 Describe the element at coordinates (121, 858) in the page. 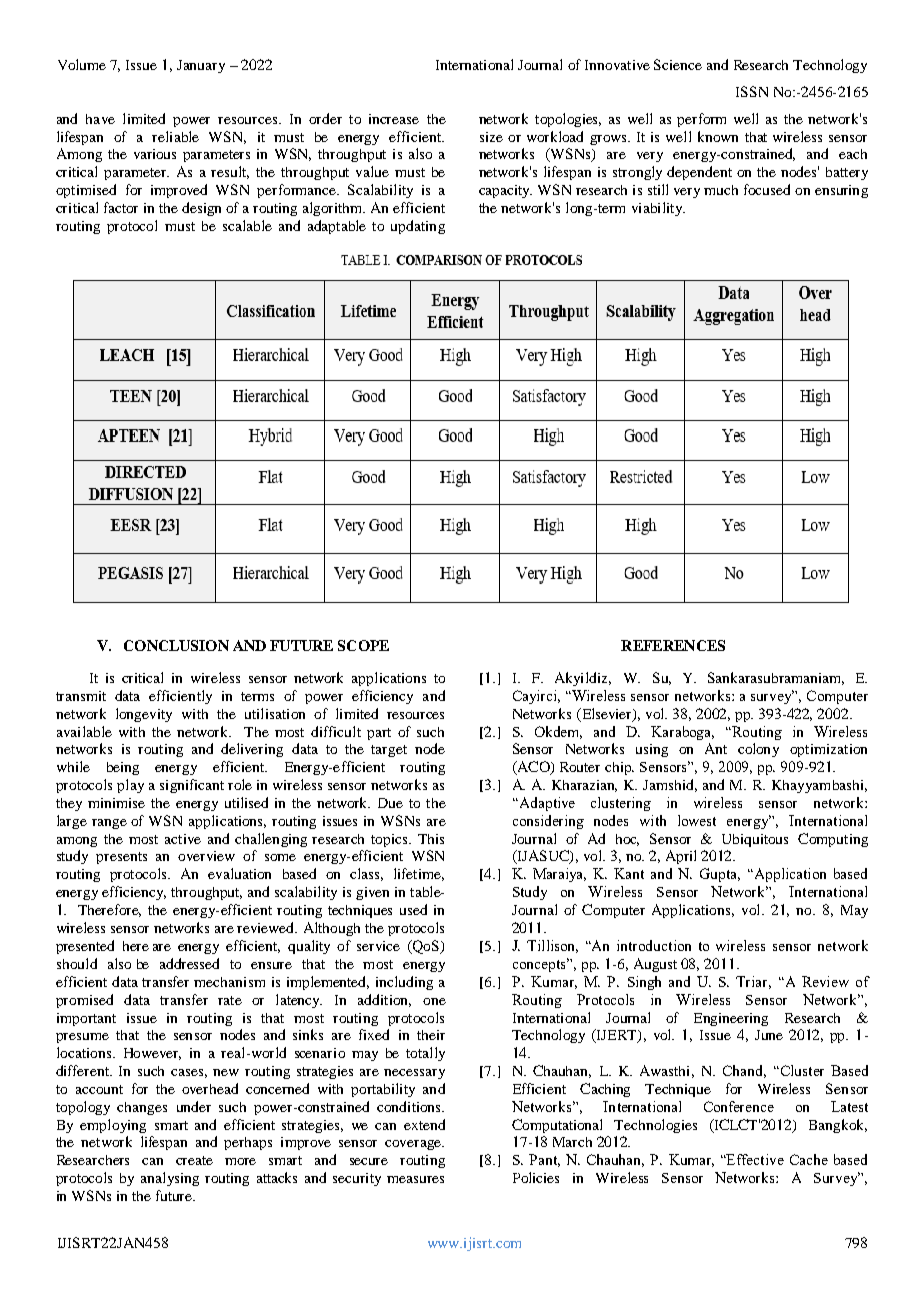

I see `presents` at that location.
